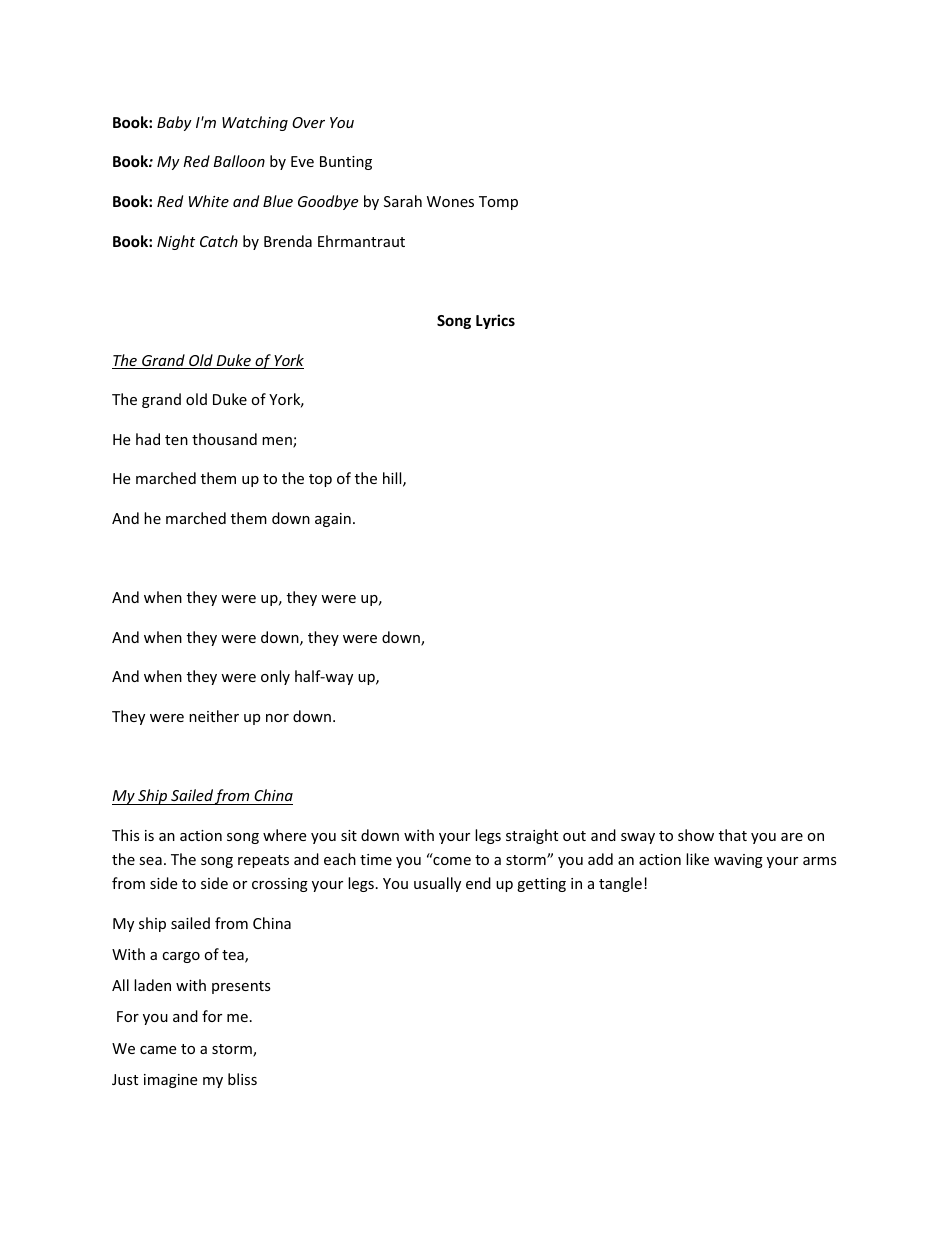 This screenshot has width=952, height=1233. What do you see at coordinates (277, 718) in the screenshot?
I see `nor` at bounding box center [277, 718].
